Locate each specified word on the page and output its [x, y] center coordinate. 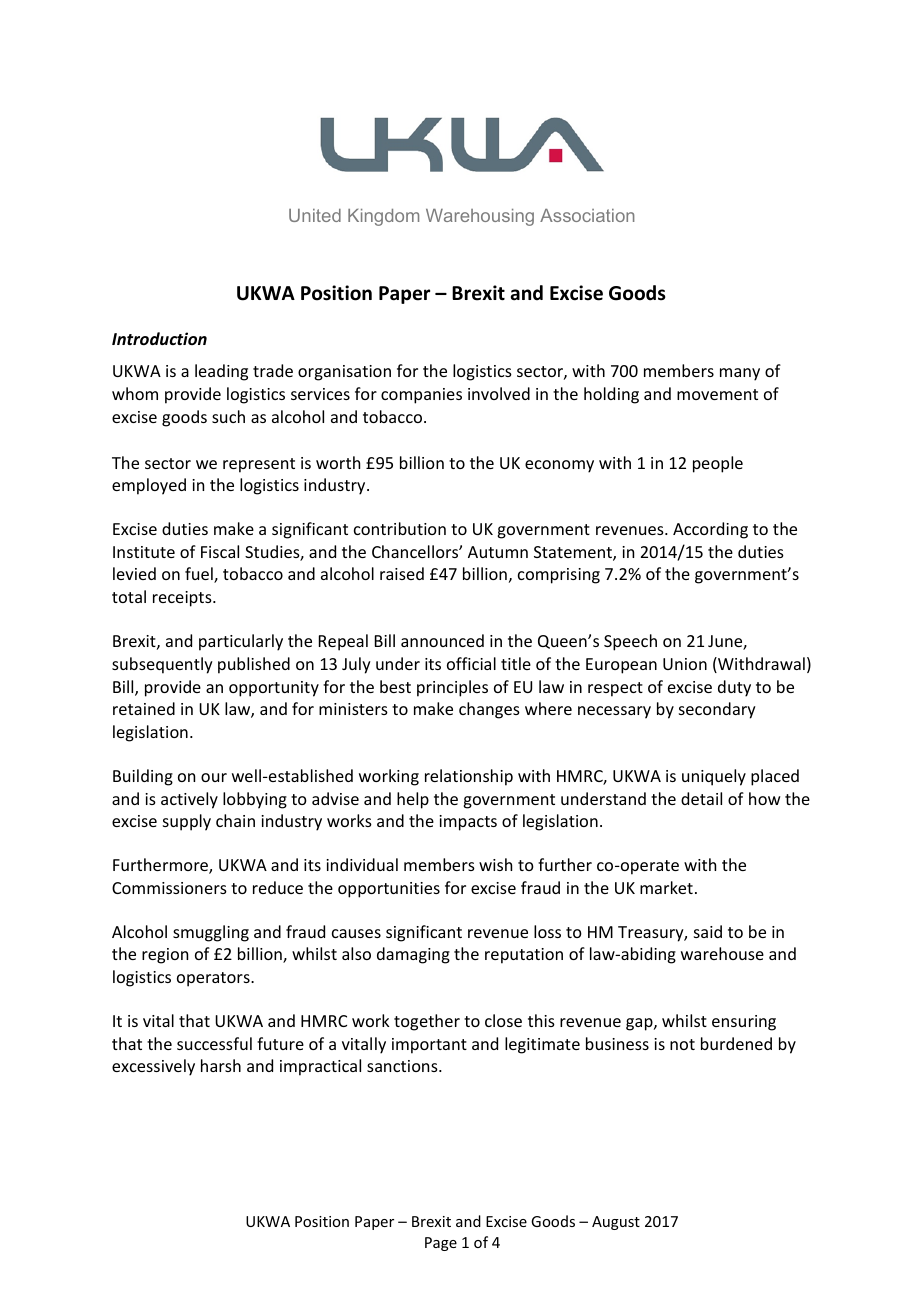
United [315, 215]
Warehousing [480, 217]
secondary [717, 710]
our [214, 777]
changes [489, 710]
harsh [221, 1065]
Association [587, 215]
